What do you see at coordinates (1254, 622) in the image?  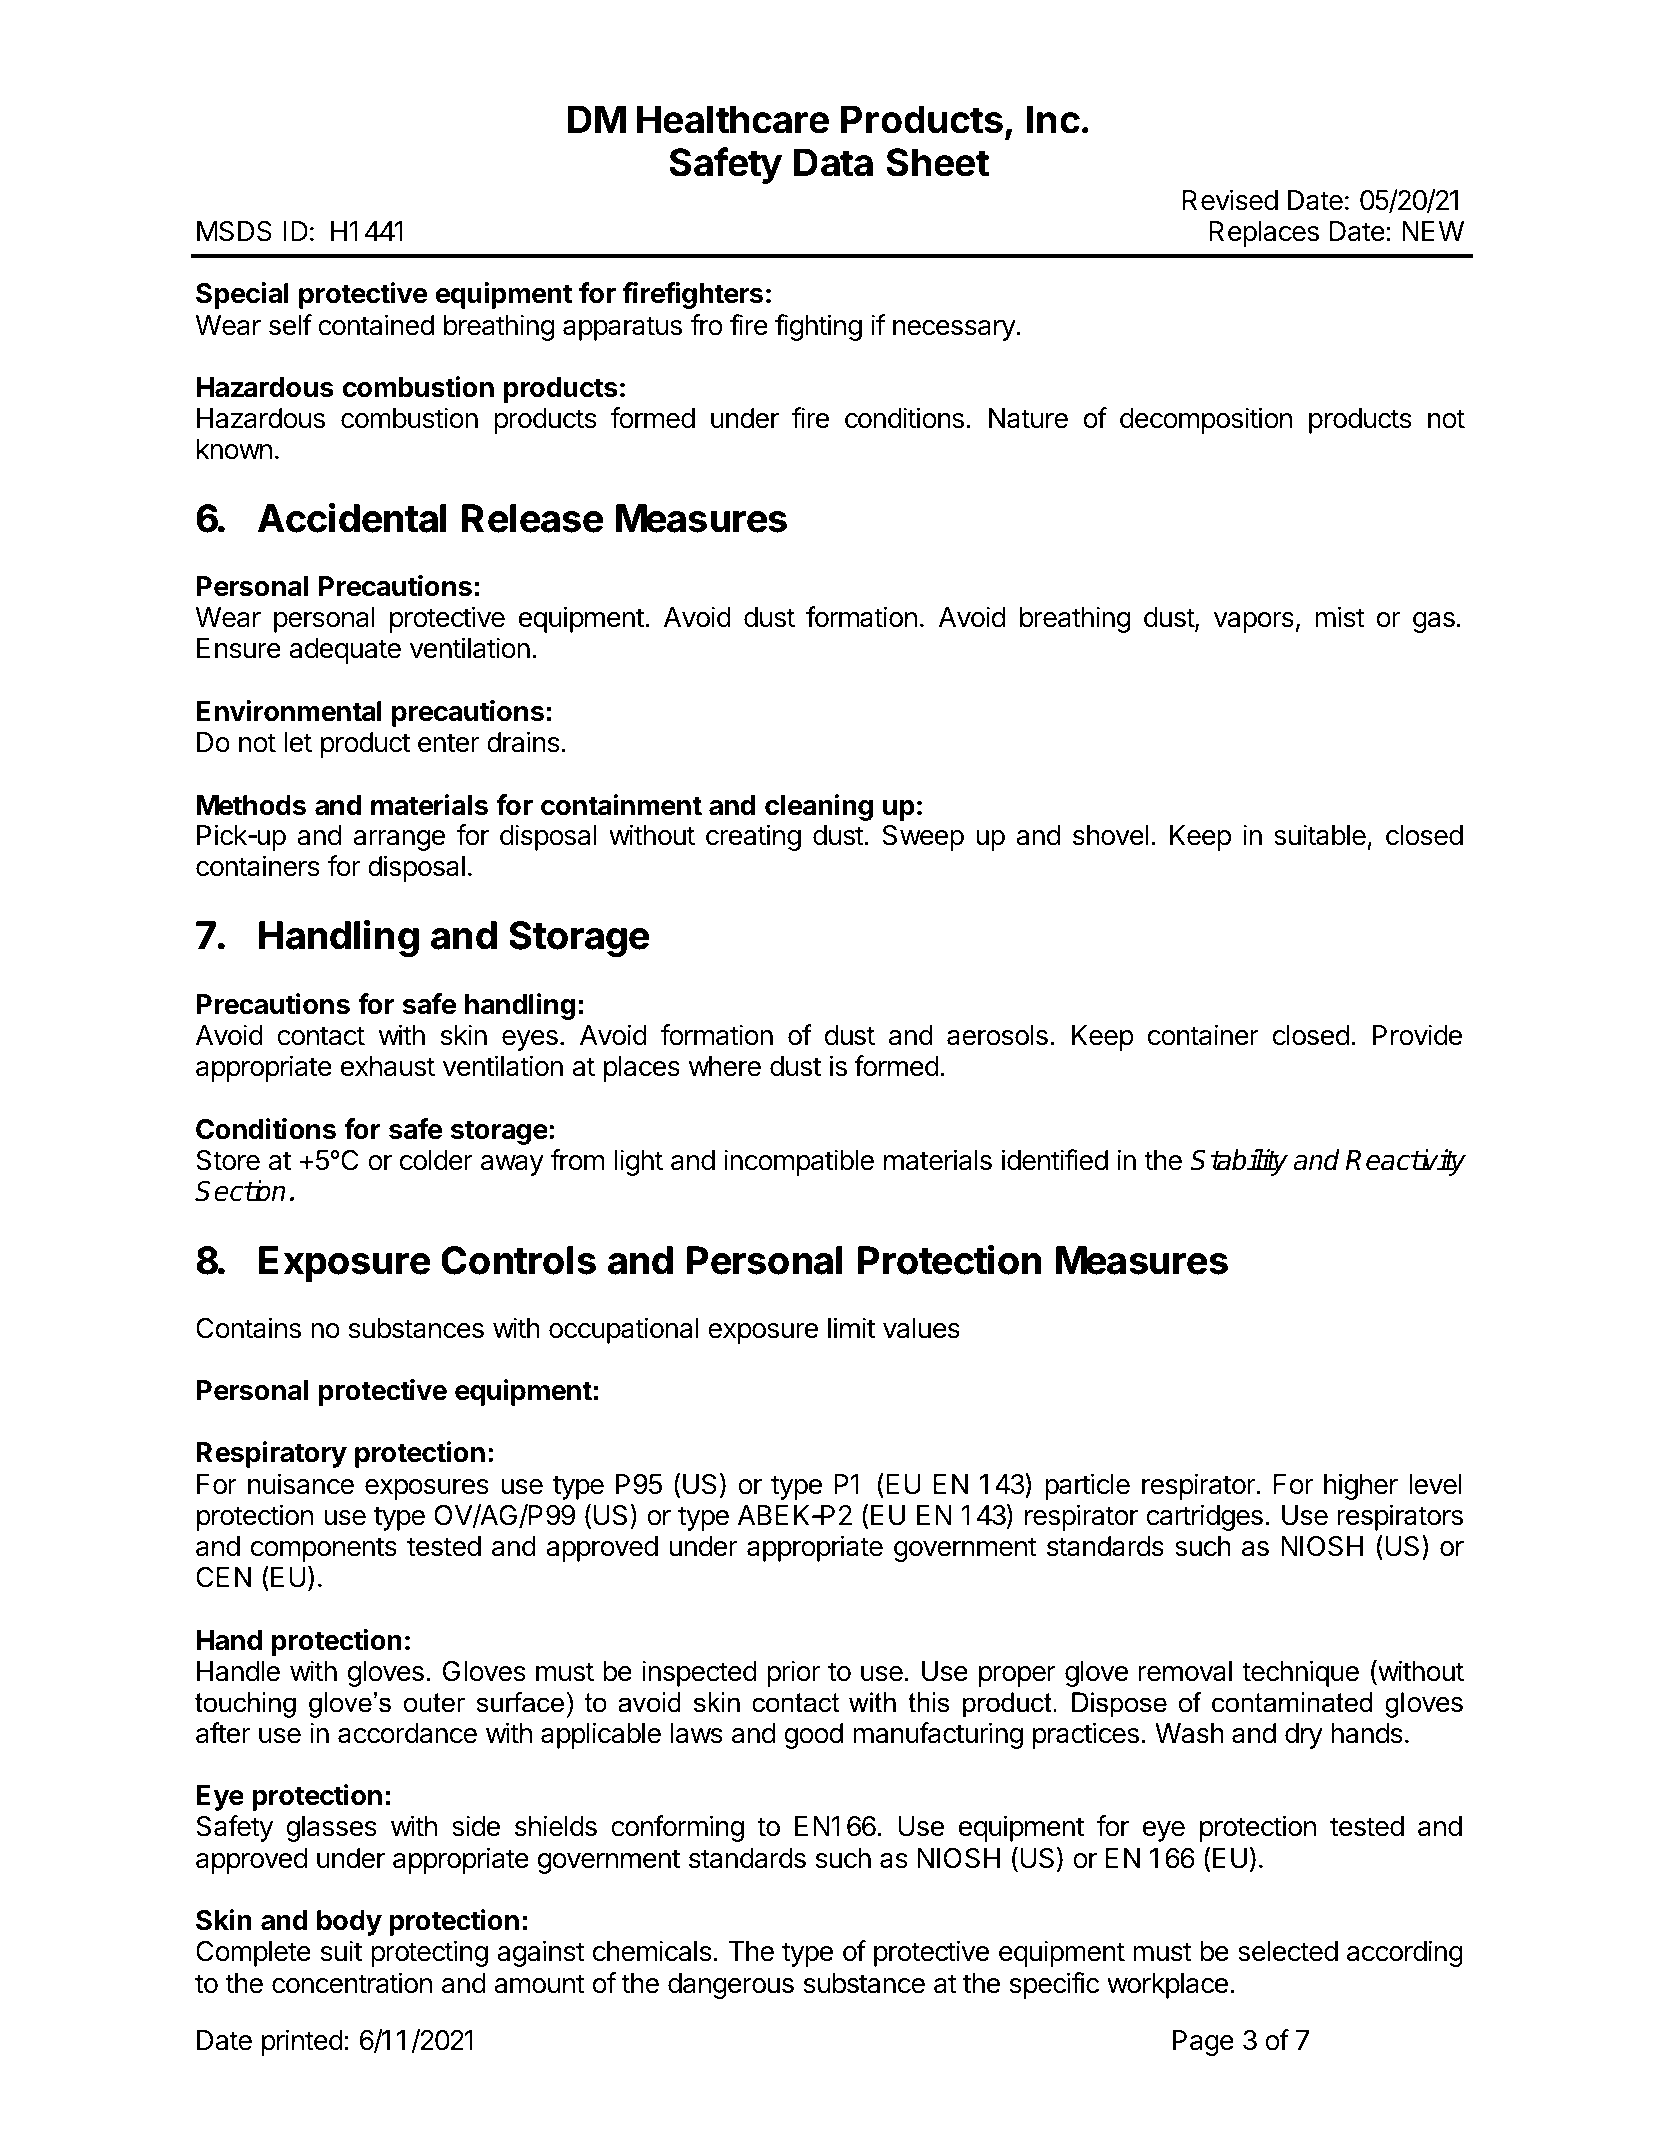 I see `vapors` at bounding box center [1254, 622].
